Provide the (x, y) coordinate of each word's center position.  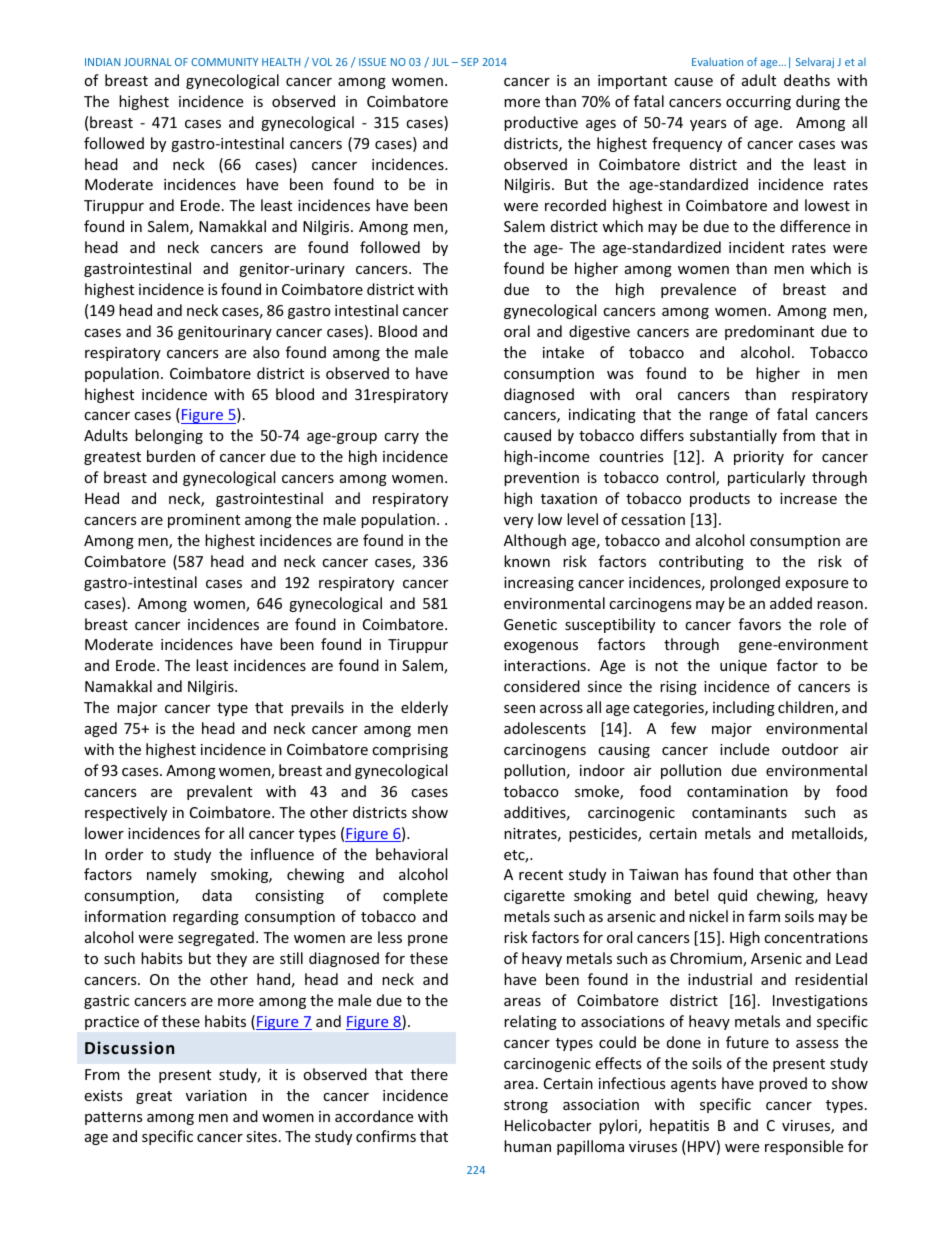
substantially (733, 436)
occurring (758, 103)
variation (216, 1095)
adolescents (545, 728)
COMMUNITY (224, 62)
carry (401, 438)
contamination (737, 791)
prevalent (219, 792)
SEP (470, 62)
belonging (169, 436)
